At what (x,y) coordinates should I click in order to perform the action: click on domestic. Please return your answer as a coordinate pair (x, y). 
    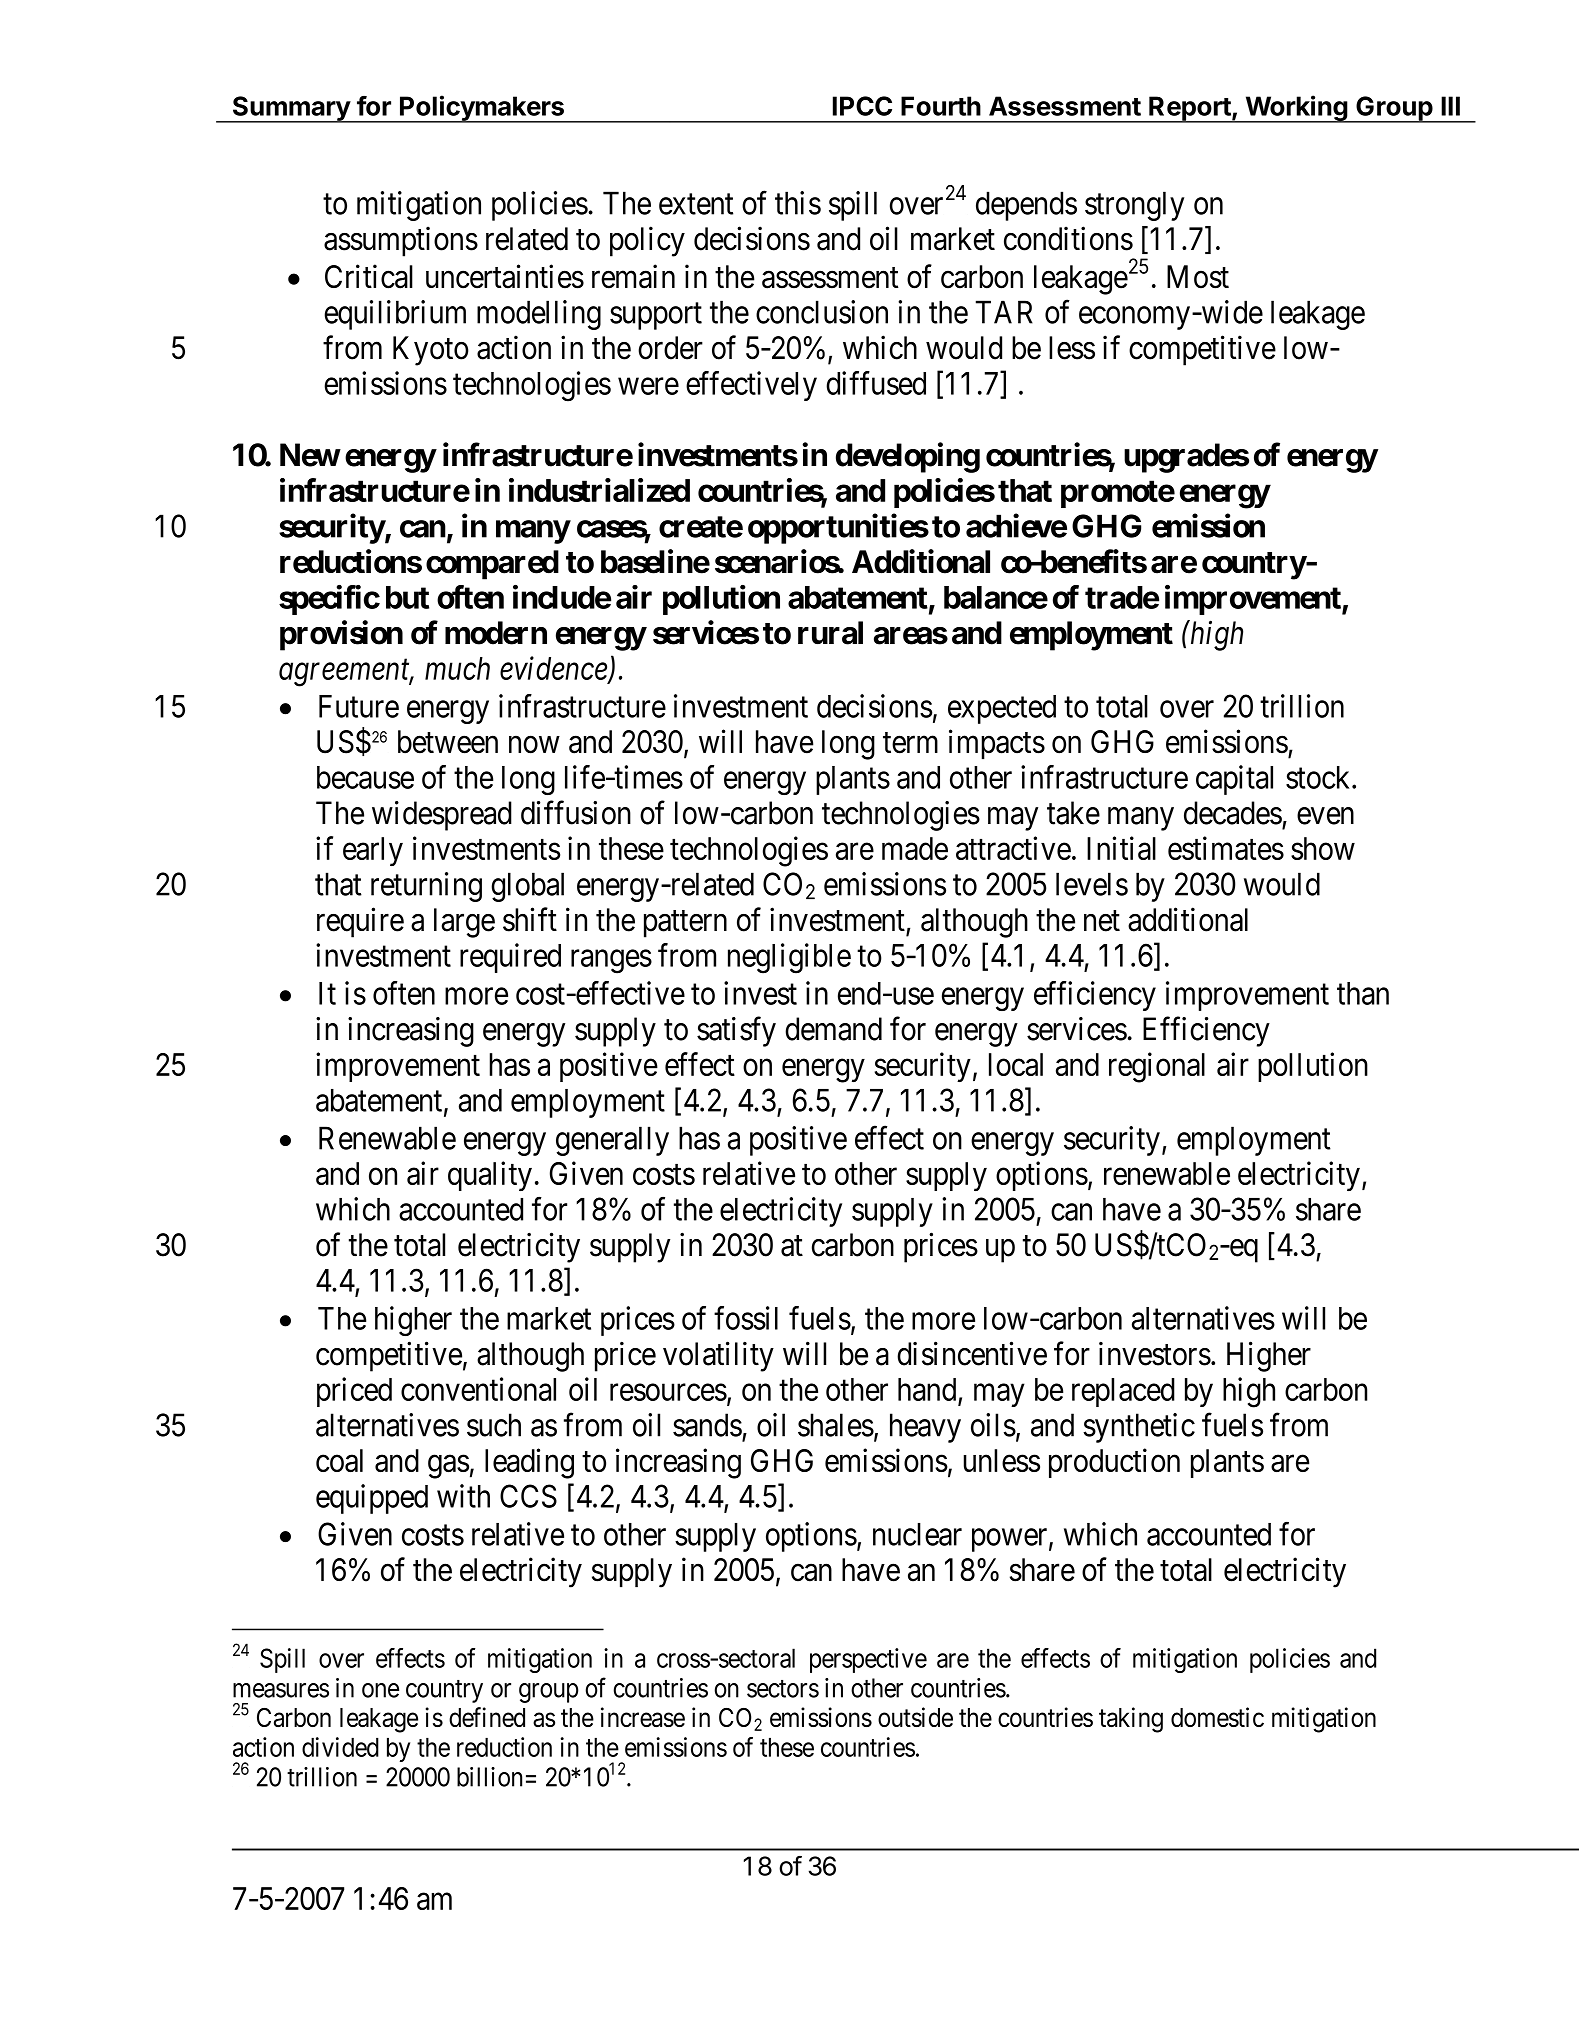
    Looking at the image, I should click on (1217, 1717).
